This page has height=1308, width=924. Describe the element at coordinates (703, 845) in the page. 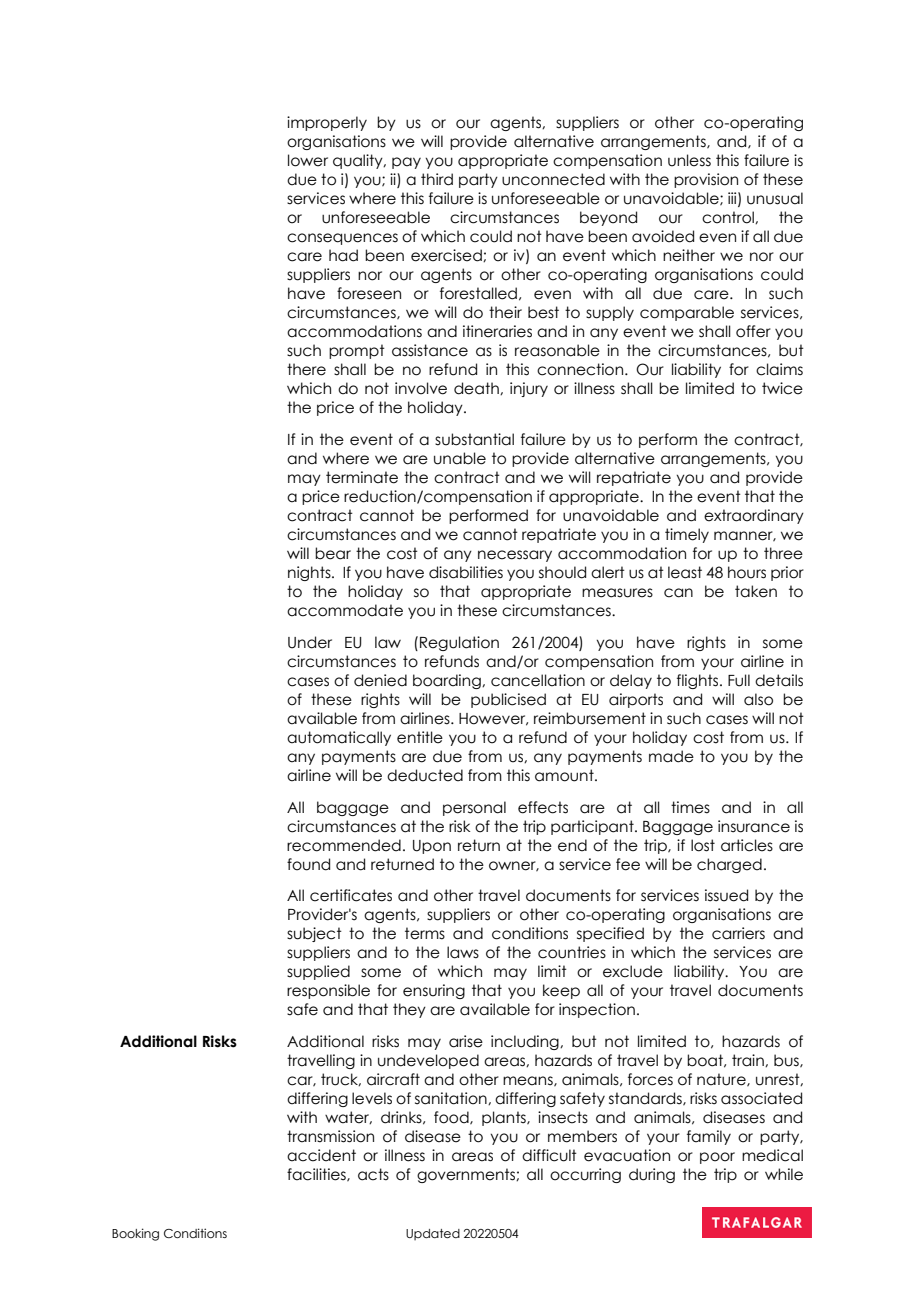

I see `lost` at that location.
